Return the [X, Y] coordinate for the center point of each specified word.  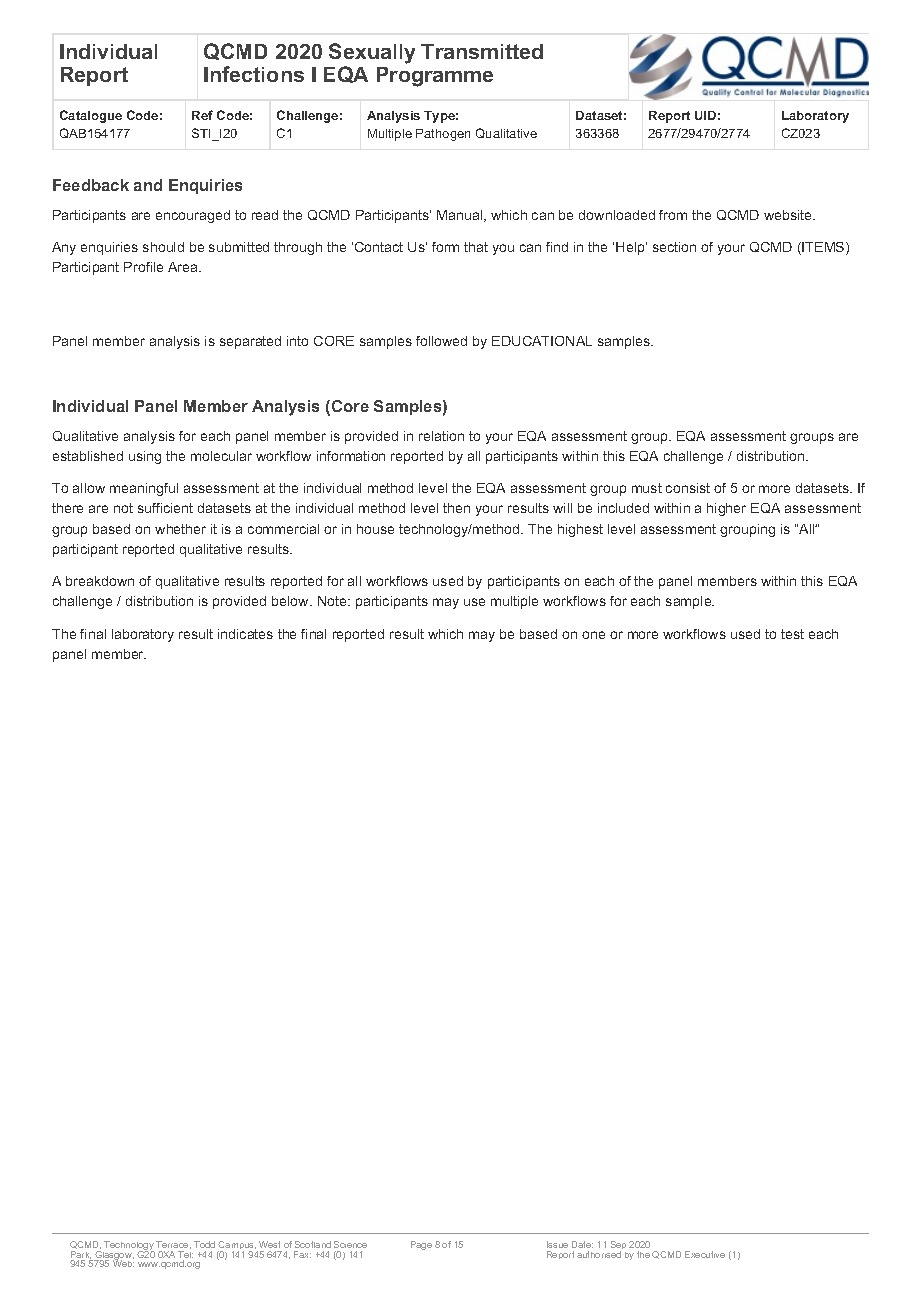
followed [441, 341]
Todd [204, 1244]
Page [421, 1245]
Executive [705, 1254]
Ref [202, 115]
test [792, 634]
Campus [236, 1247]
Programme [435, 77]
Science [350, 1244]
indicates [245, 634]
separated [250, 342]
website [789, 215]
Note [333, 601]
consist [688, 488]
